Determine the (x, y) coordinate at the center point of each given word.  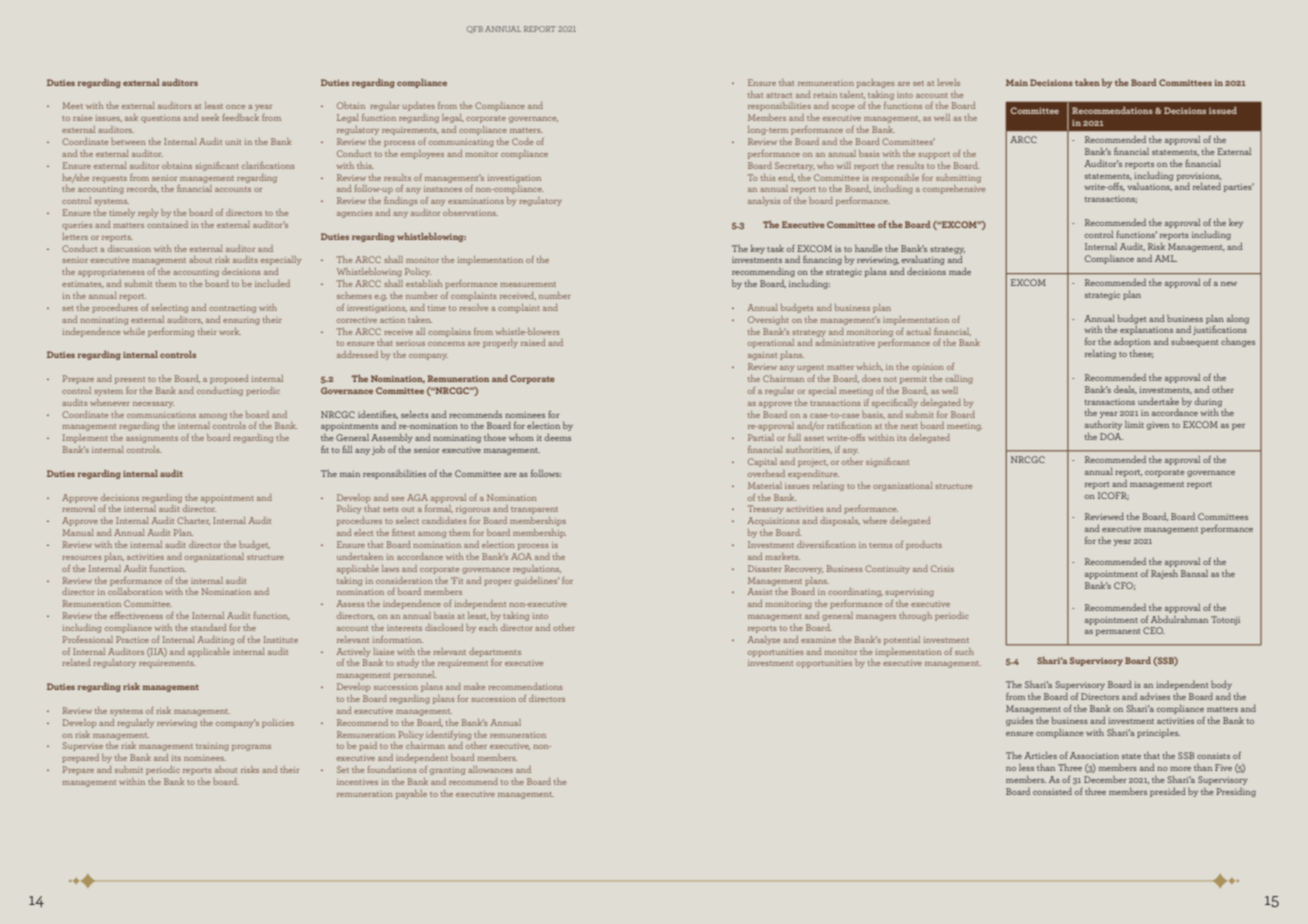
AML (1166, 258)
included (272, 283)
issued (1223, 110)
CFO (1124, 586)
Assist (760, 591)
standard (208, 627)
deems (557, 437)
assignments (152, 439)
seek (210, 117)
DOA (1111, 436)
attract (779, 95)
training (212, 747)
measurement (528, 284)
